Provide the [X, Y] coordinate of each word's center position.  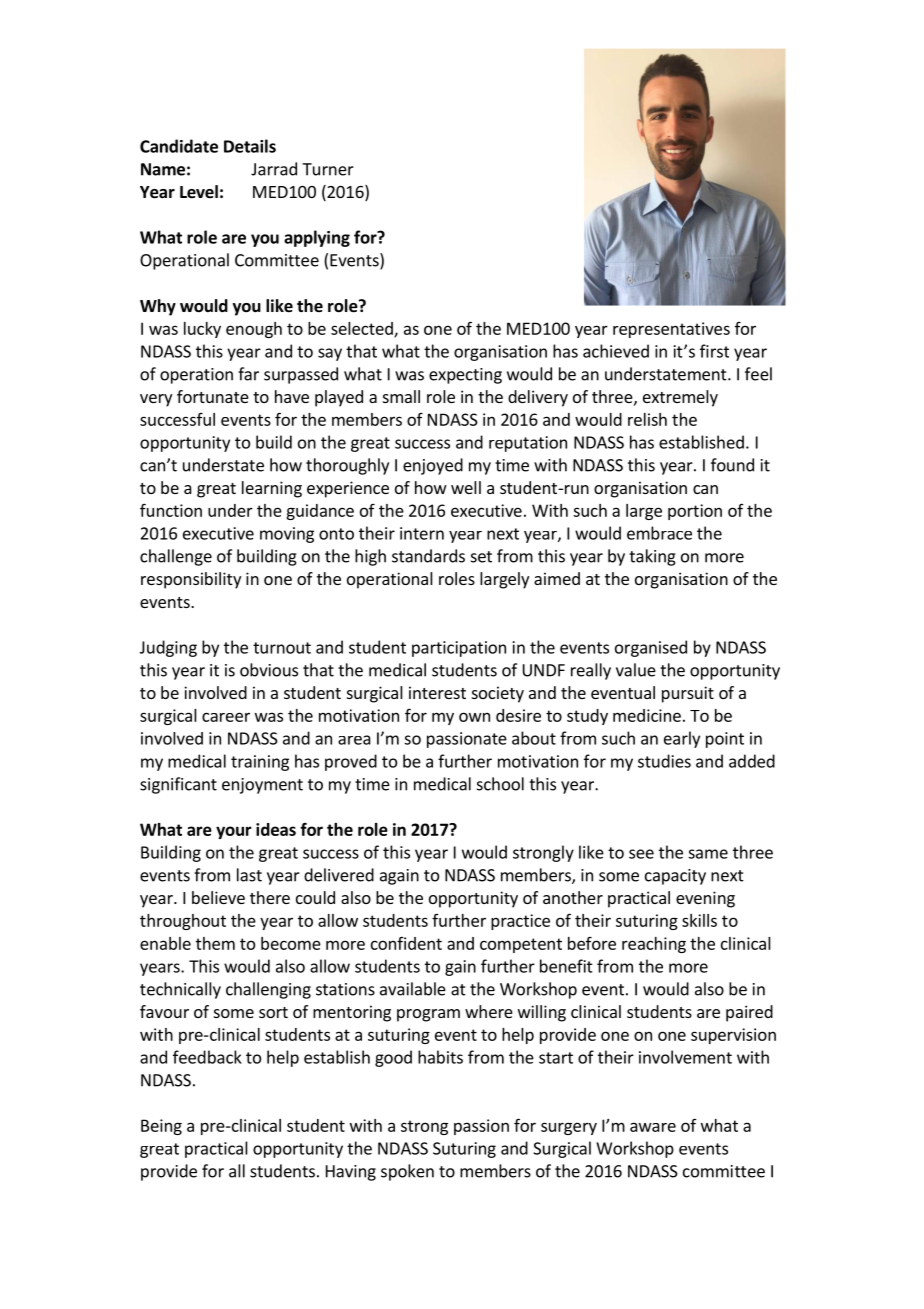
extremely [680, 398]
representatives [671, 330]
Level [199, 192]
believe [218, 897]
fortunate [213, 396]
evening [705, 899]
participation [459, 649]
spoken [407, 1172]
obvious [269, 670]
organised [651, 648]
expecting [465, 376]
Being [161, 1127]
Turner [328, 169]
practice [520, 922]
